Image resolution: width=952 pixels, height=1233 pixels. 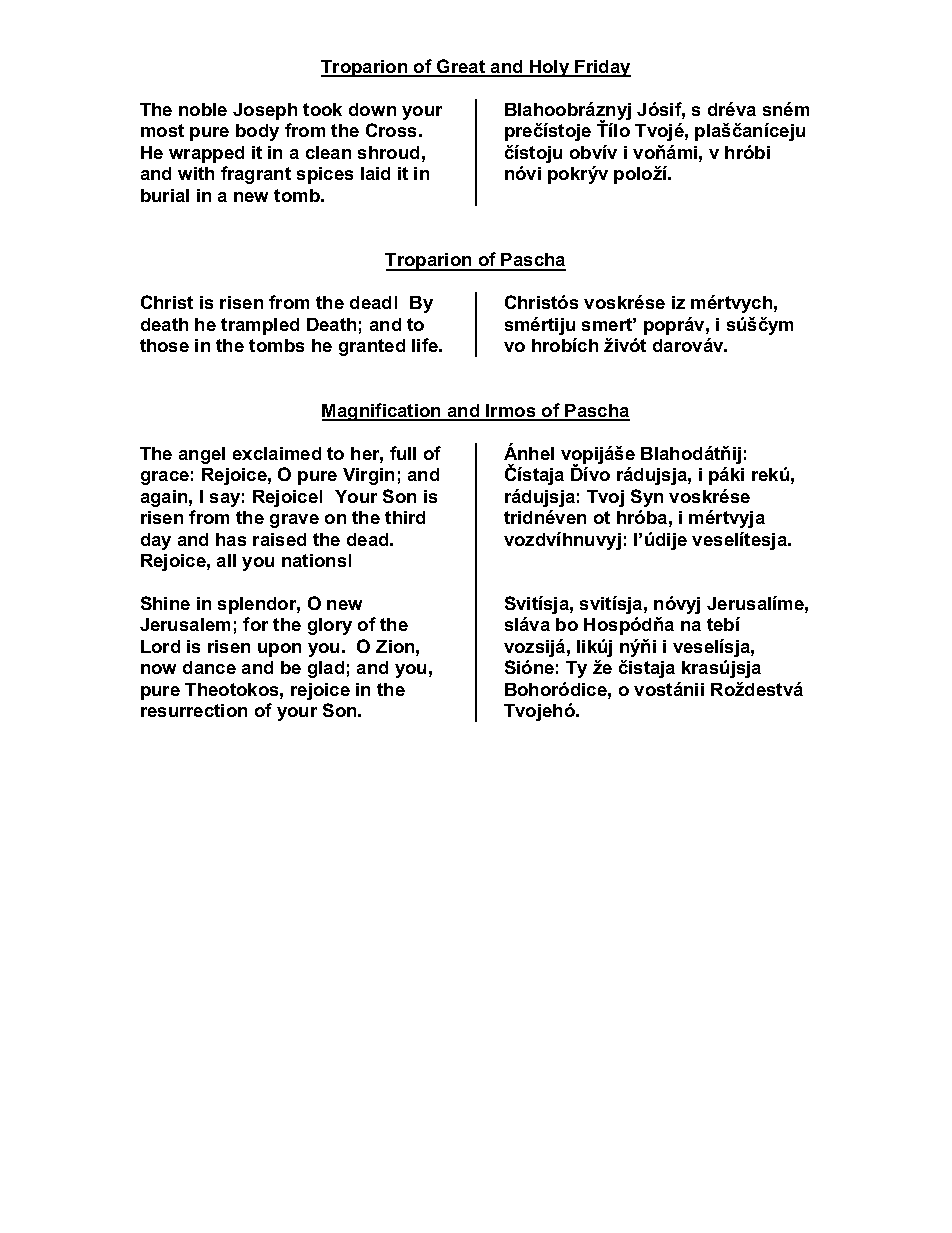 I want to click on down, so click(x=372, y=109).
